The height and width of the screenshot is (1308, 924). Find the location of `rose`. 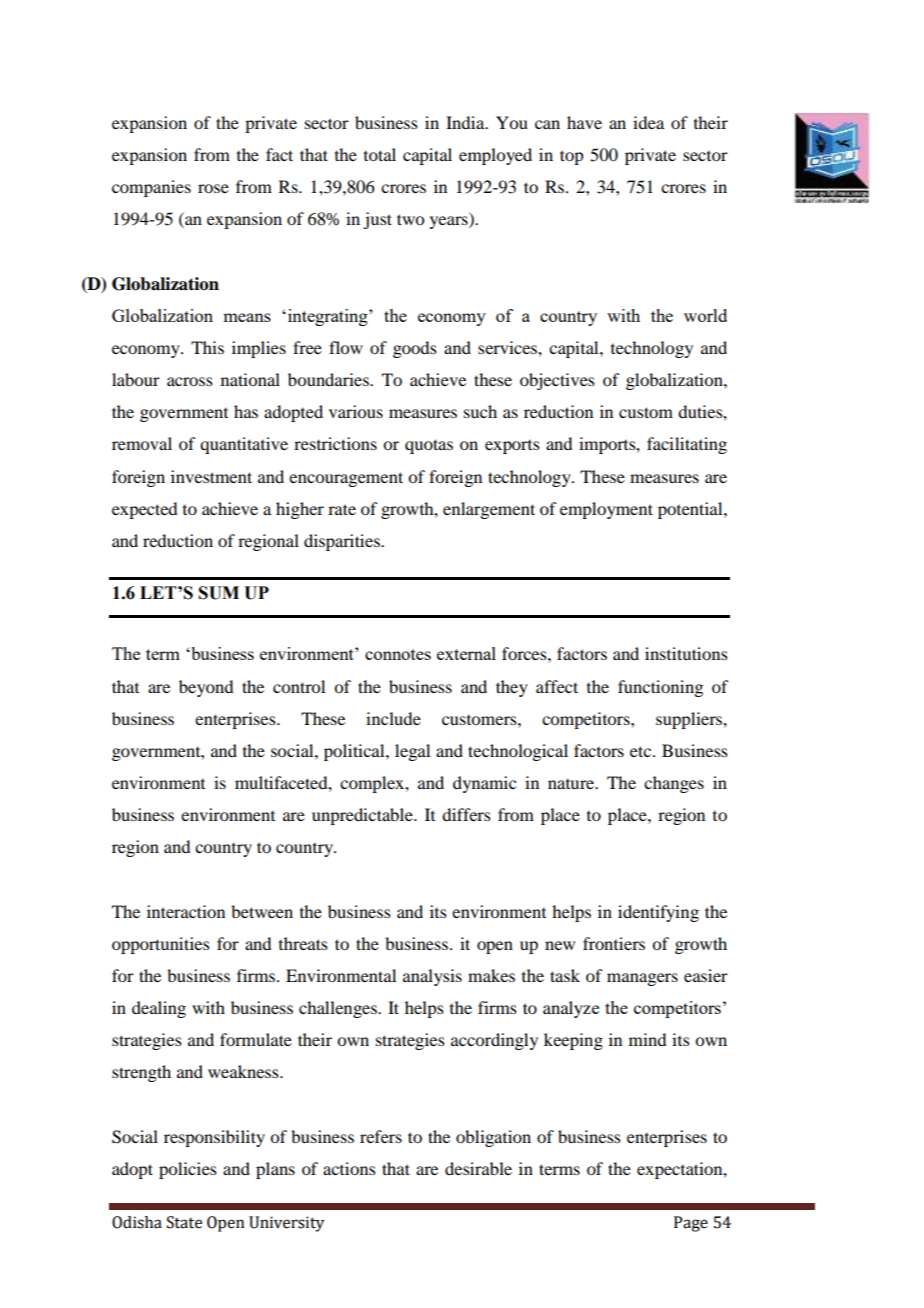

rose is located at coordinates (213, 188).
